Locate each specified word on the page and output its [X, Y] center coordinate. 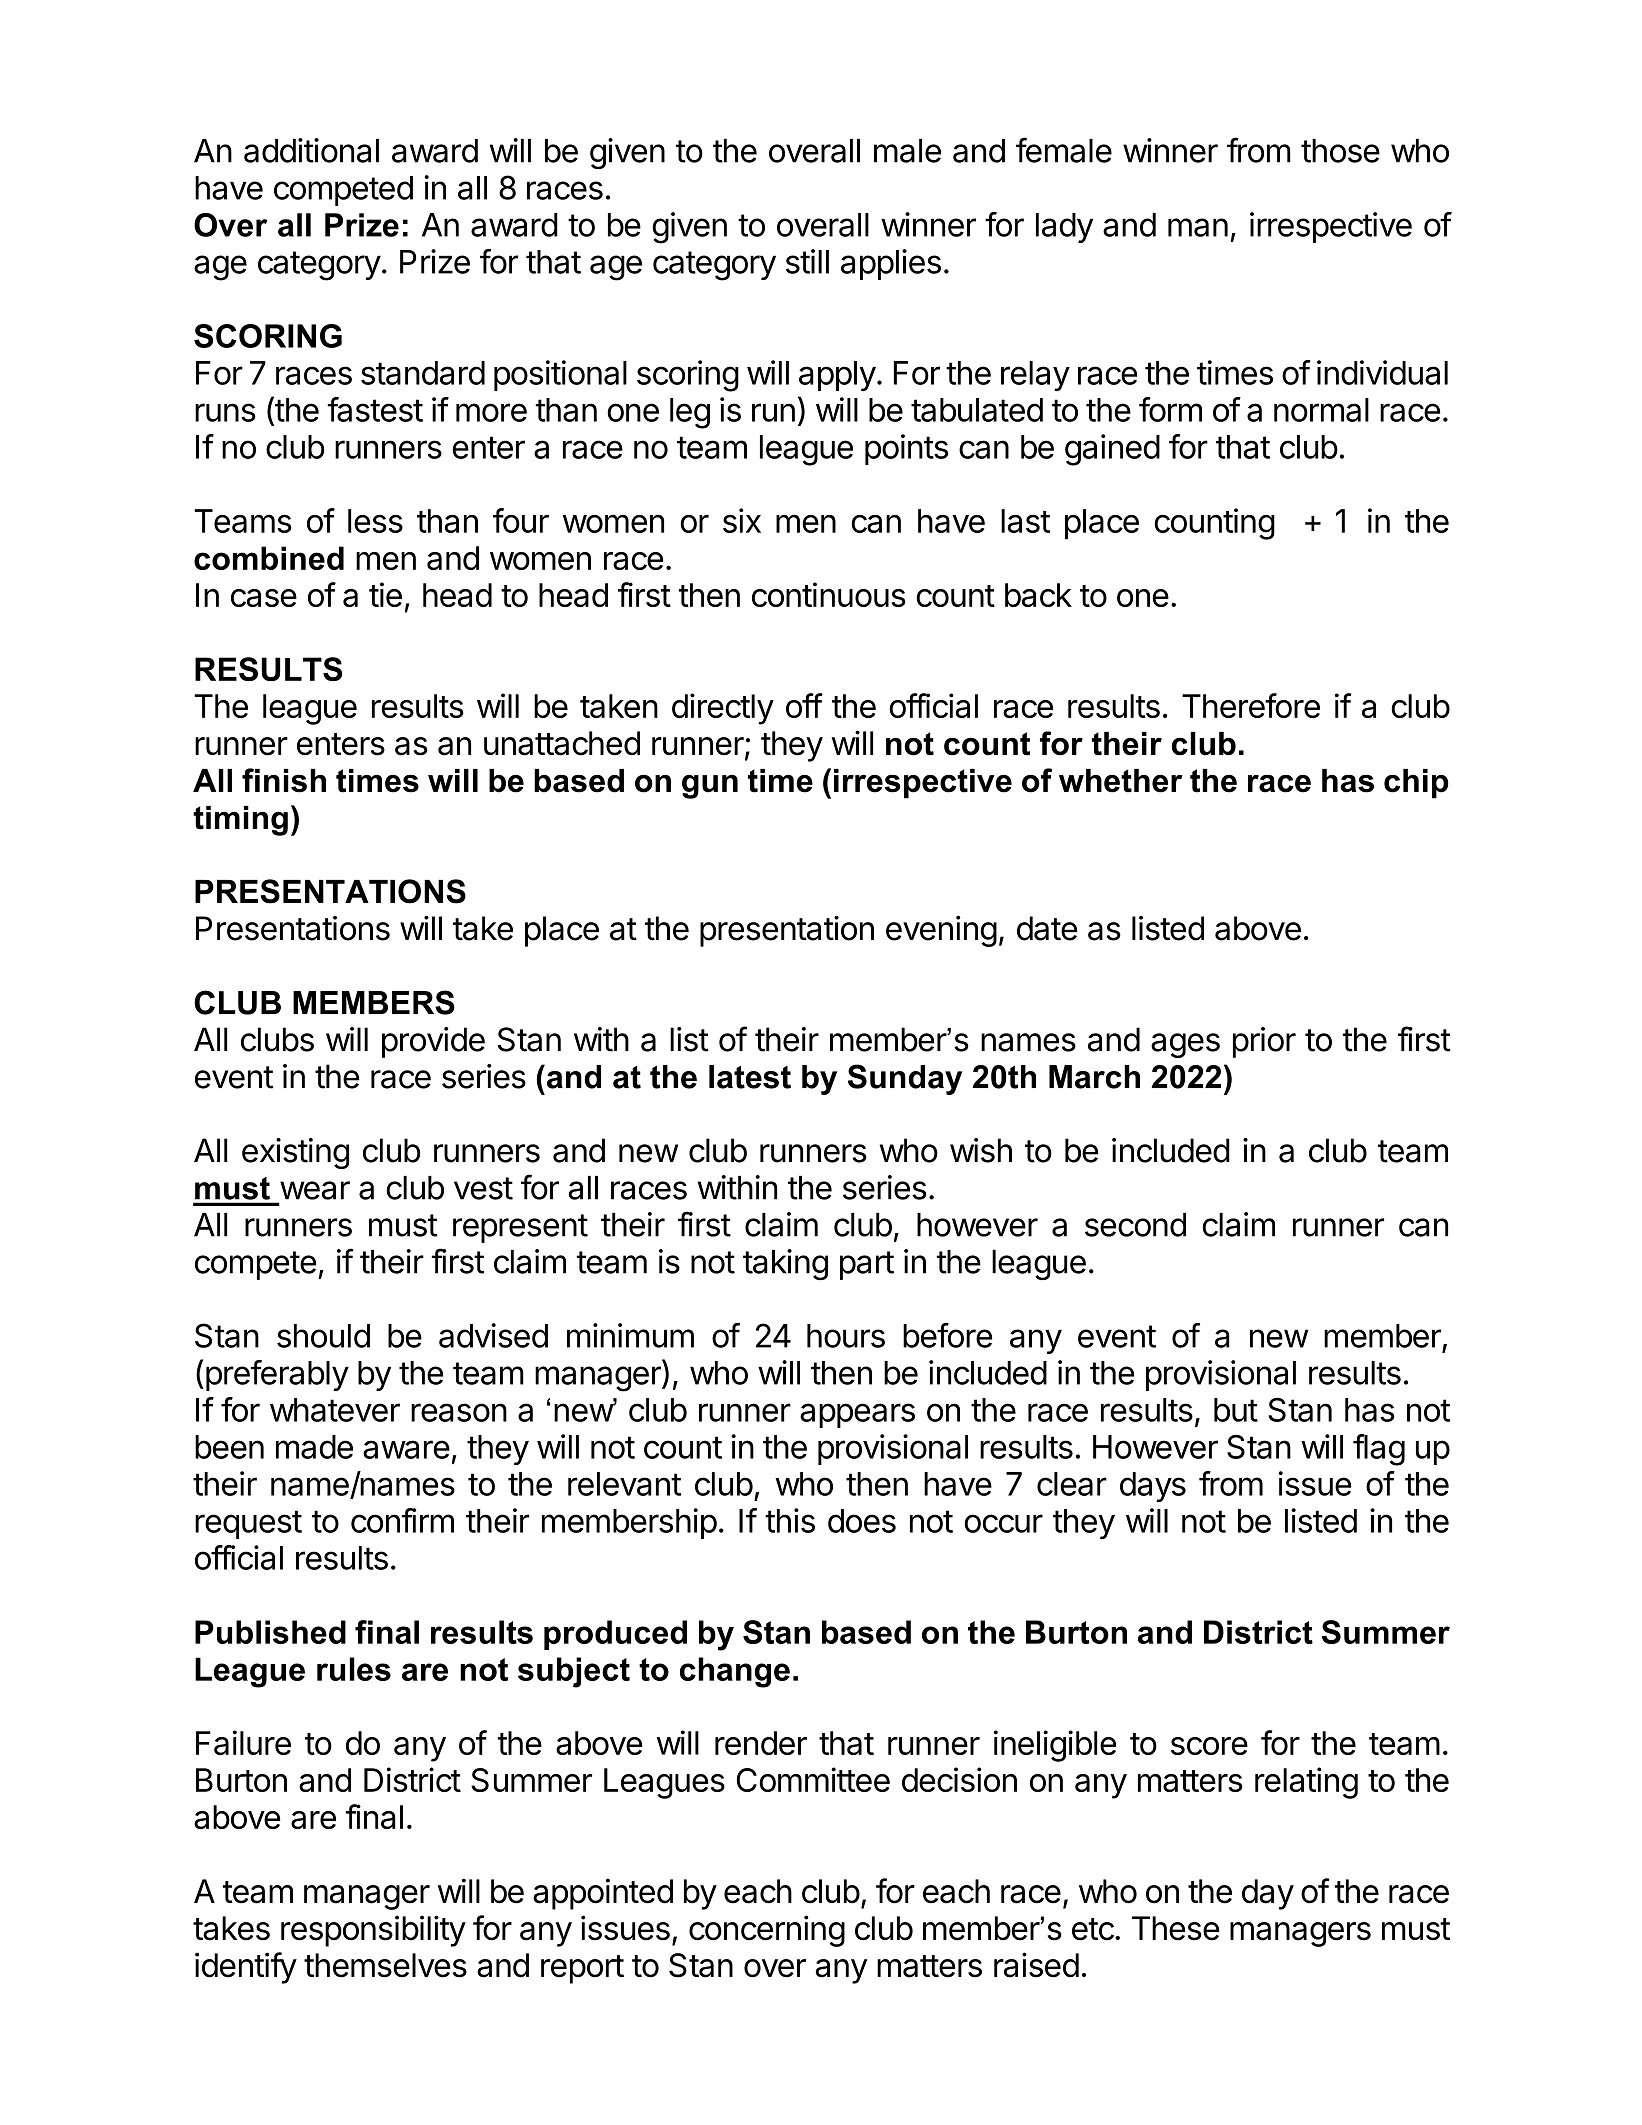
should [323, 1336]
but [1236, 1410]
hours [846, 1336]
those [1340, 151]
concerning [767, 1931]
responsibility [373, 1931]
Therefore [1251, 705]
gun [710, 787]
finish [284, 780]
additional [311, 150]
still [807, 261]
